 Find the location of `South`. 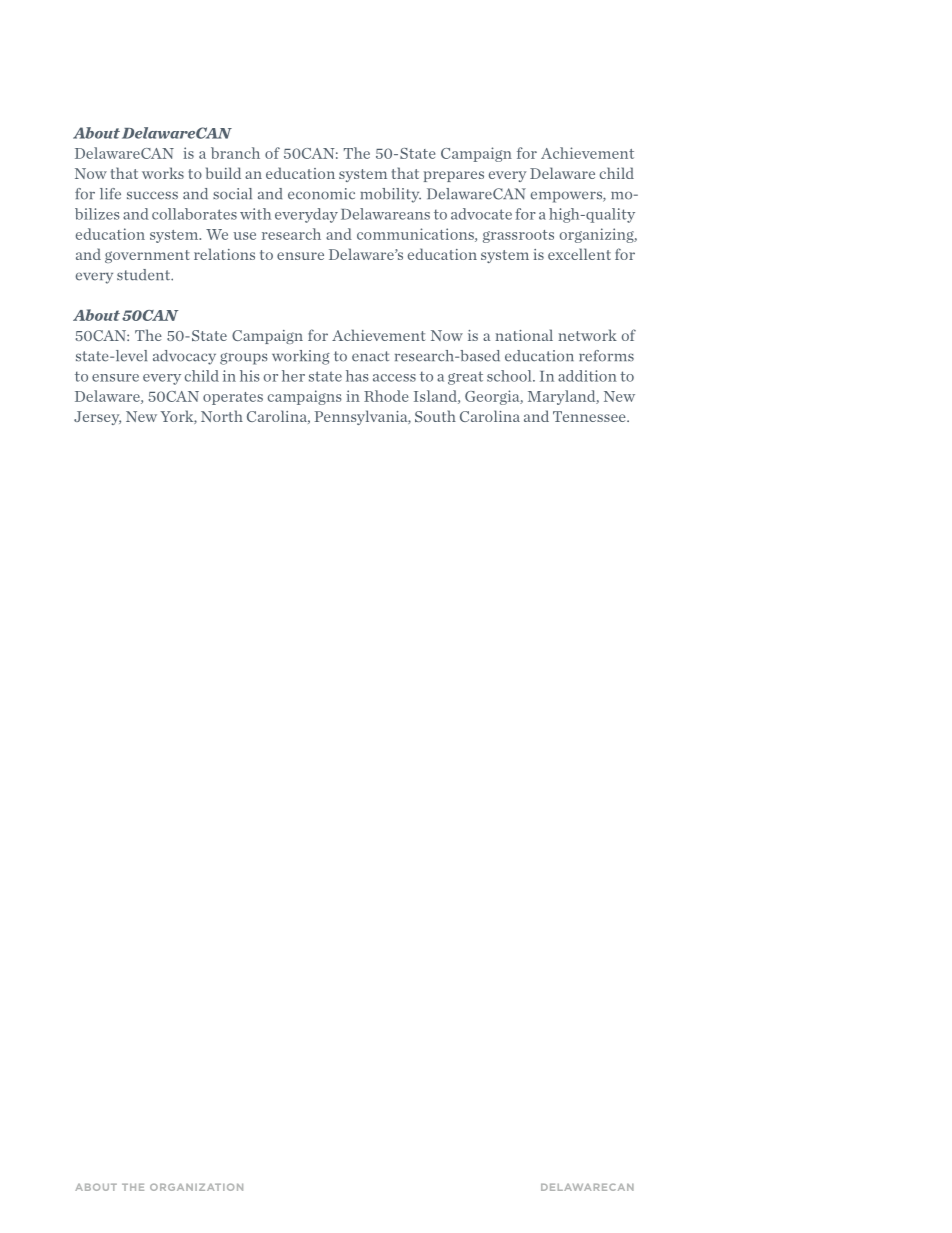

South is located at coordinates (435, 416).
